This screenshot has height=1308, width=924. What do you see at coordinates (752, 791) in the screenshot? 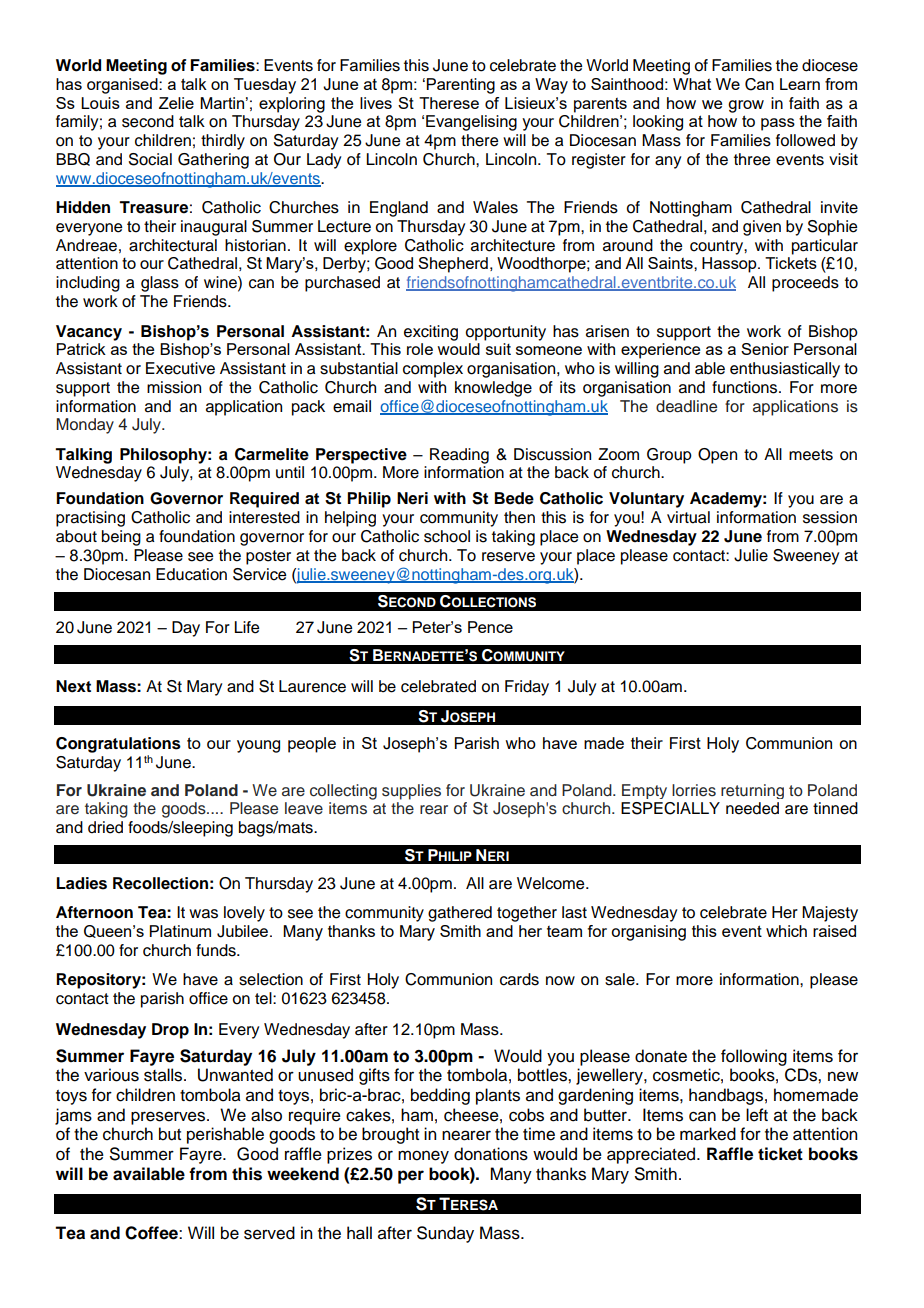
I see `returning` at bounding box center [752, 791].
